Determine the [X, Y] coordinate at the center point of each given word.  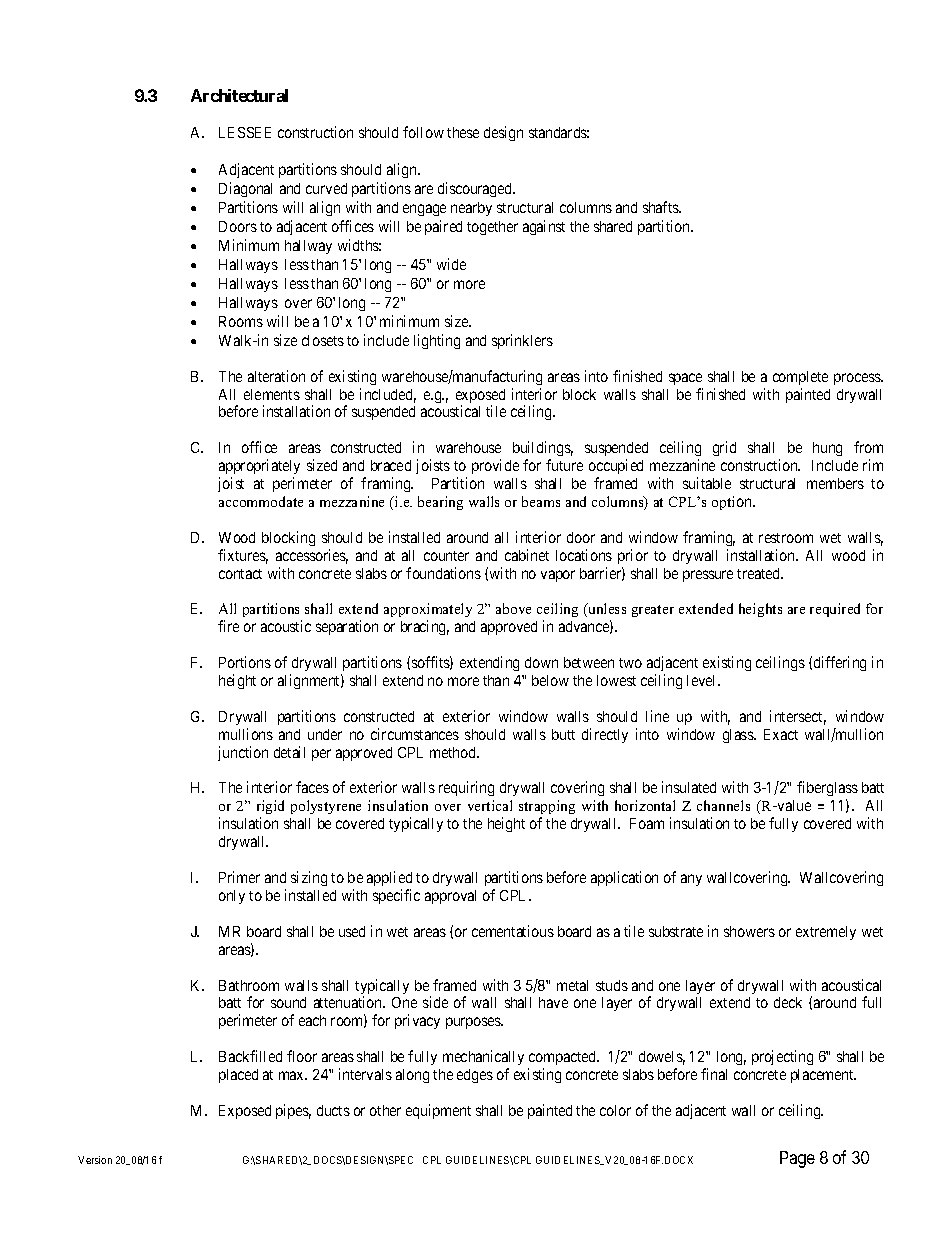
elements [272, 394]
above [513, 608]
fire [228, 626]
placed [238, 1076]
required [835, 610]
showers [749, 931]
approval [450, 897]
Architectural [239, 95]
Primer [239, 877]
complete [800, 378]
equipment [438, 1111]
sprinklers [522, 341]
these [463, 132]
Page [797, 1159]
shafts [661, 207]
